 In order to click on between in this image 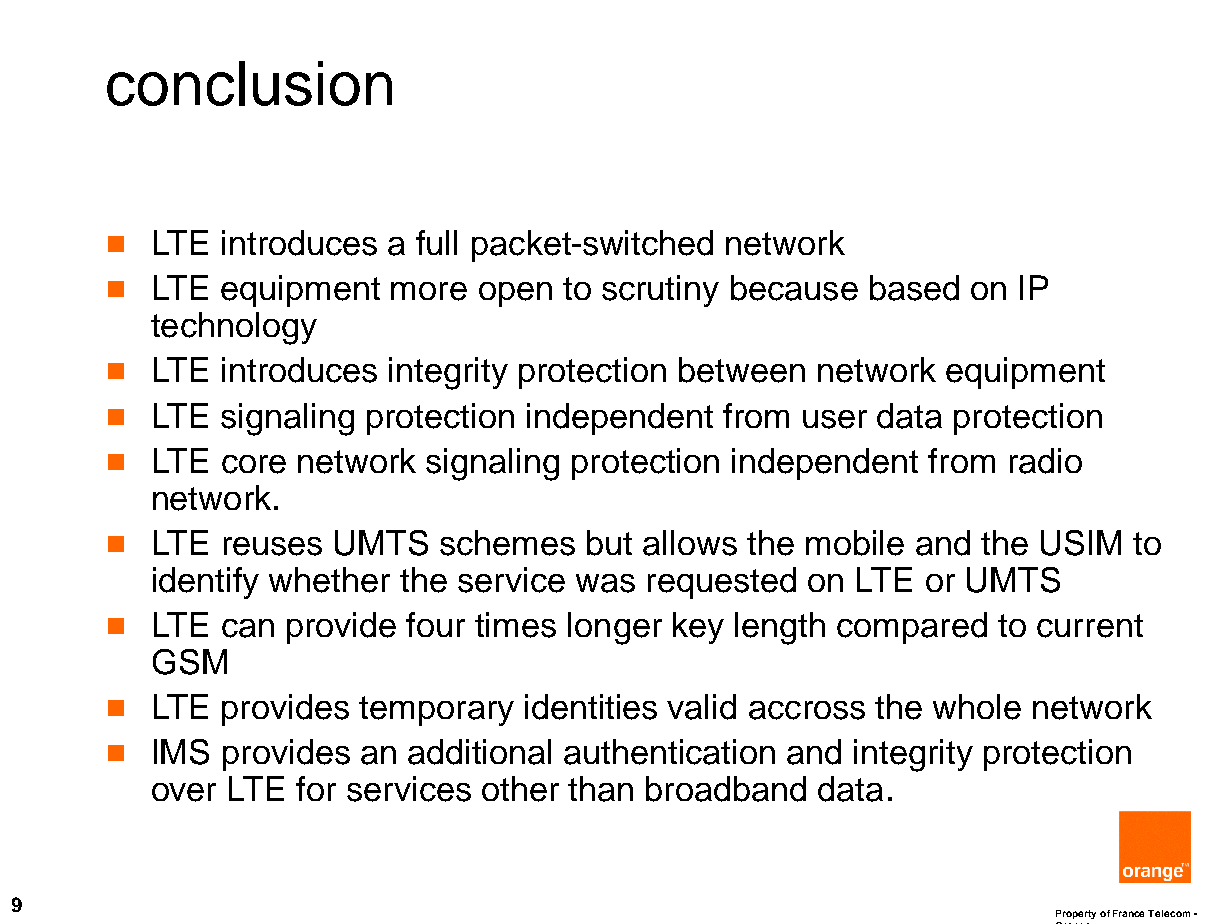, I will do `click(742, 370)`.
